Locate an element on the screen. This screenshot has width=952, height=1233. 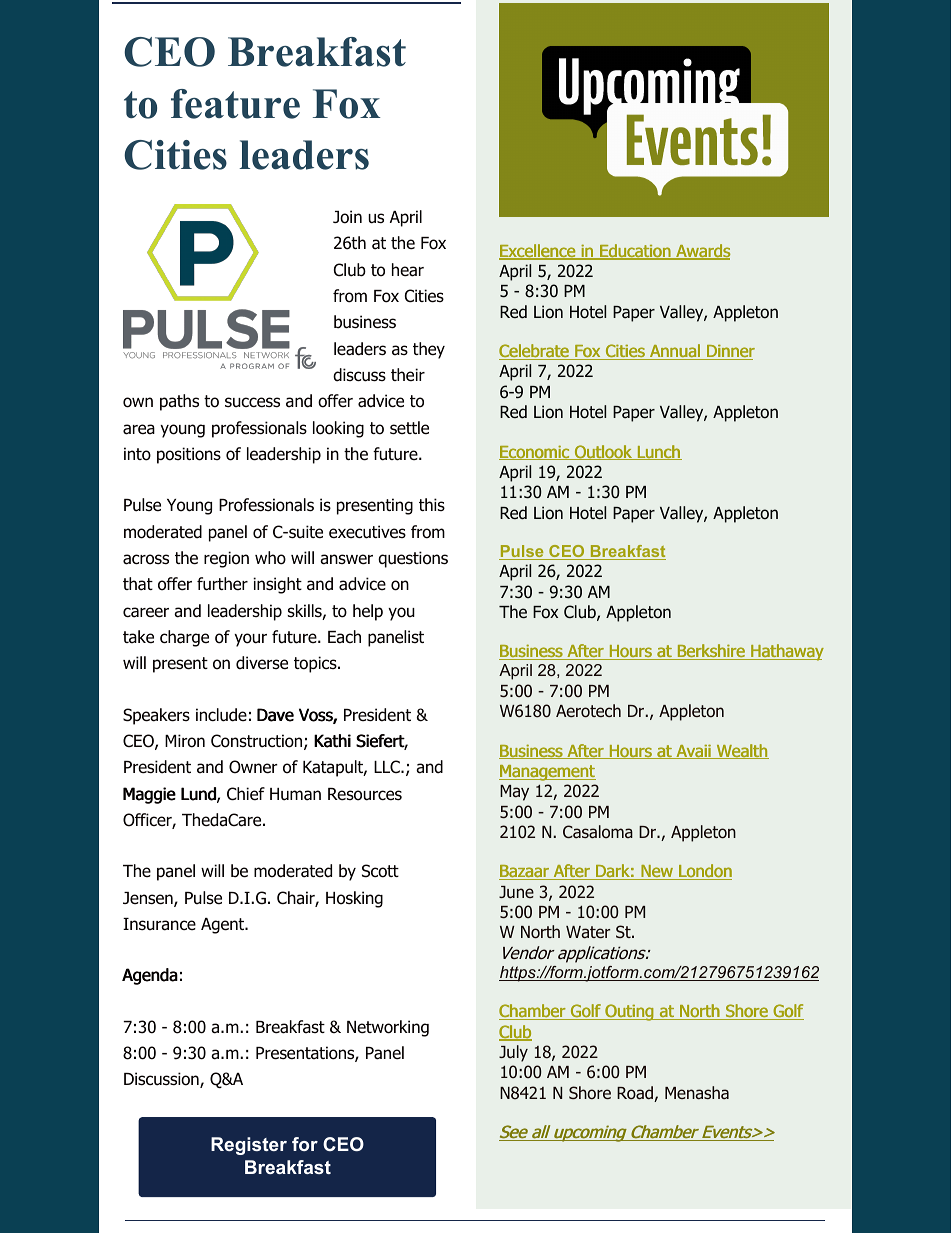
include is located at coordinates (221, 715).
